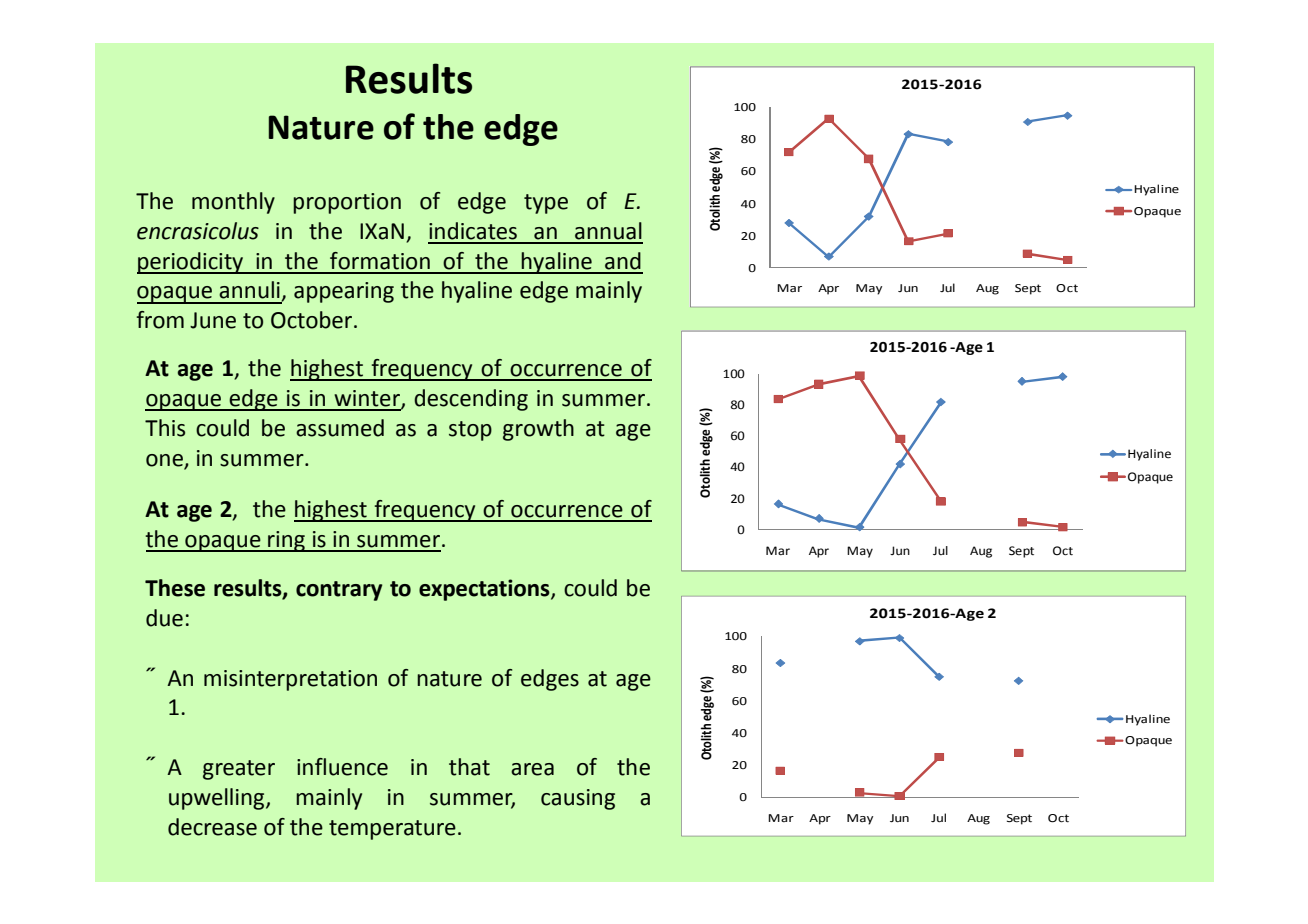 The image size is (1308, 924). What do you see at coordinates (347, 203) in the image?
I see `proportion` at bounding box center [347, 203].
